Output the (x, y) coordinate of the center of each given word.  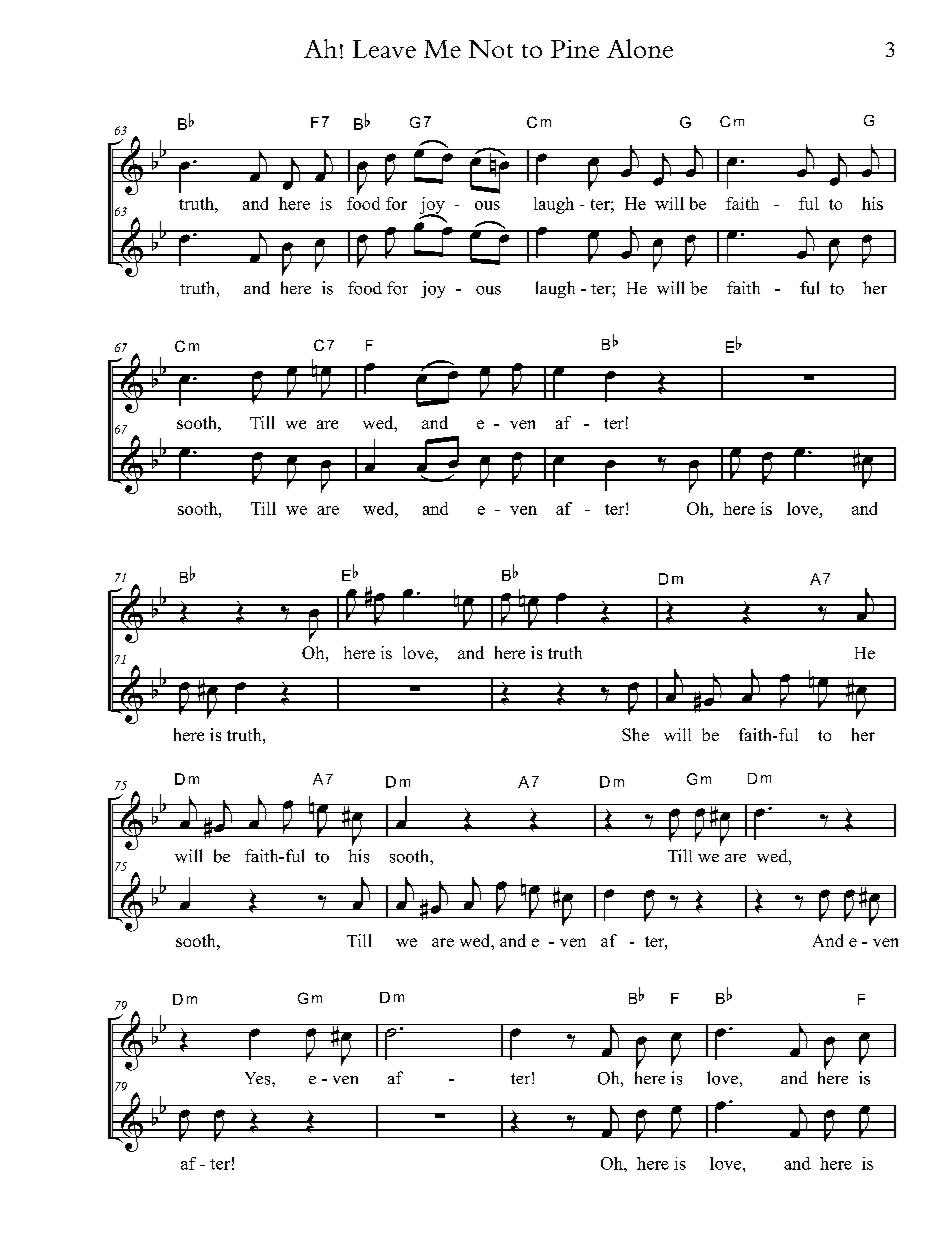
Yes (259, 1078)
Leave (384, 49)
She (635, 734)
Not (491, 49)
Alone (640, 48)
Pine (575, 49)
